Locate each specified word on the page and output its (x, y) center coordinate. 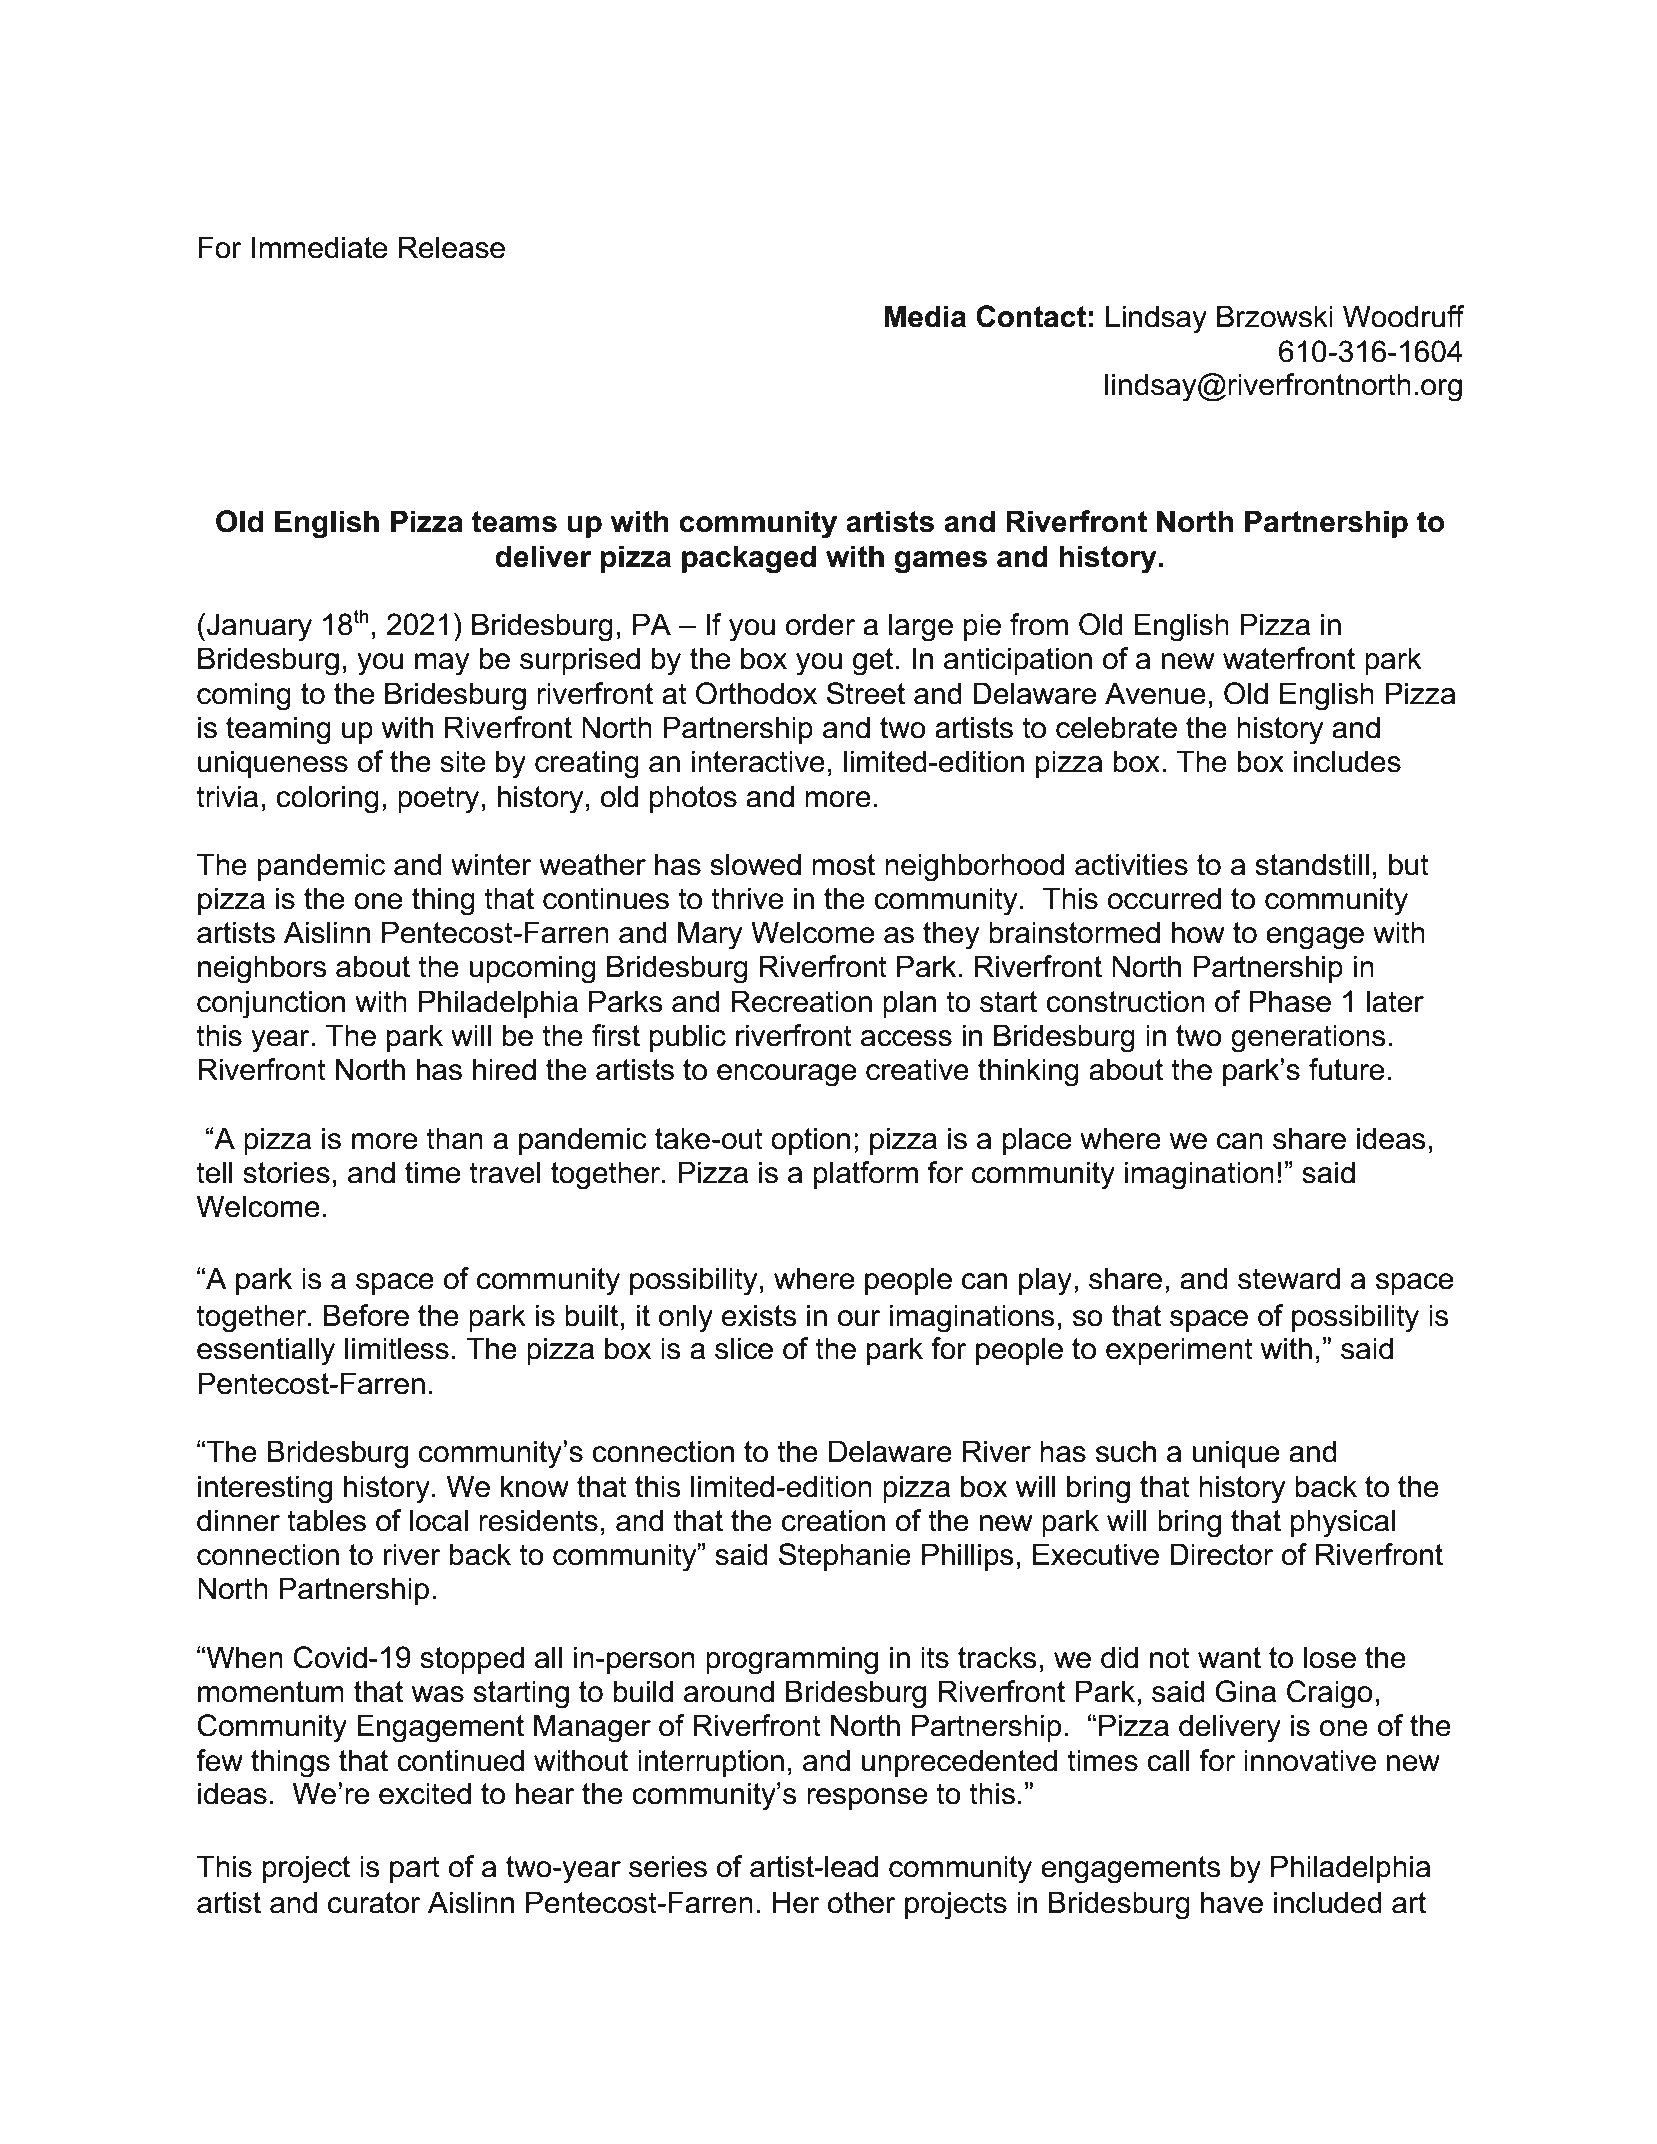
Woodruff (1404, 316)
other (862, 1902)
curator (374, 1903)
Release (452, 247)
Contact (1031, 316)
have (1232, 1902)
